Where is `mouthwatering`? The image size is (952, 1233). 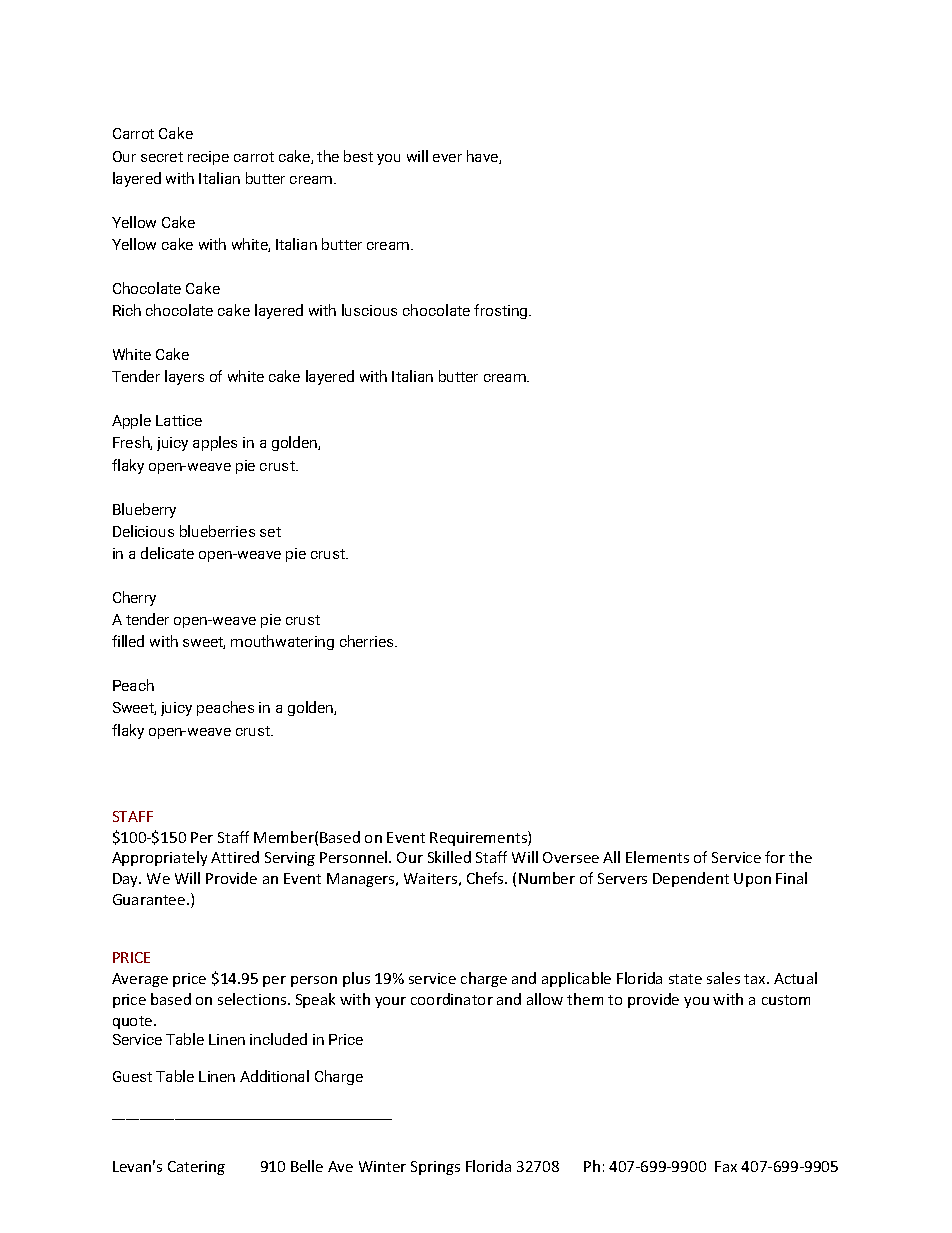 mouthwatering is located at coordinates (282, 642).
